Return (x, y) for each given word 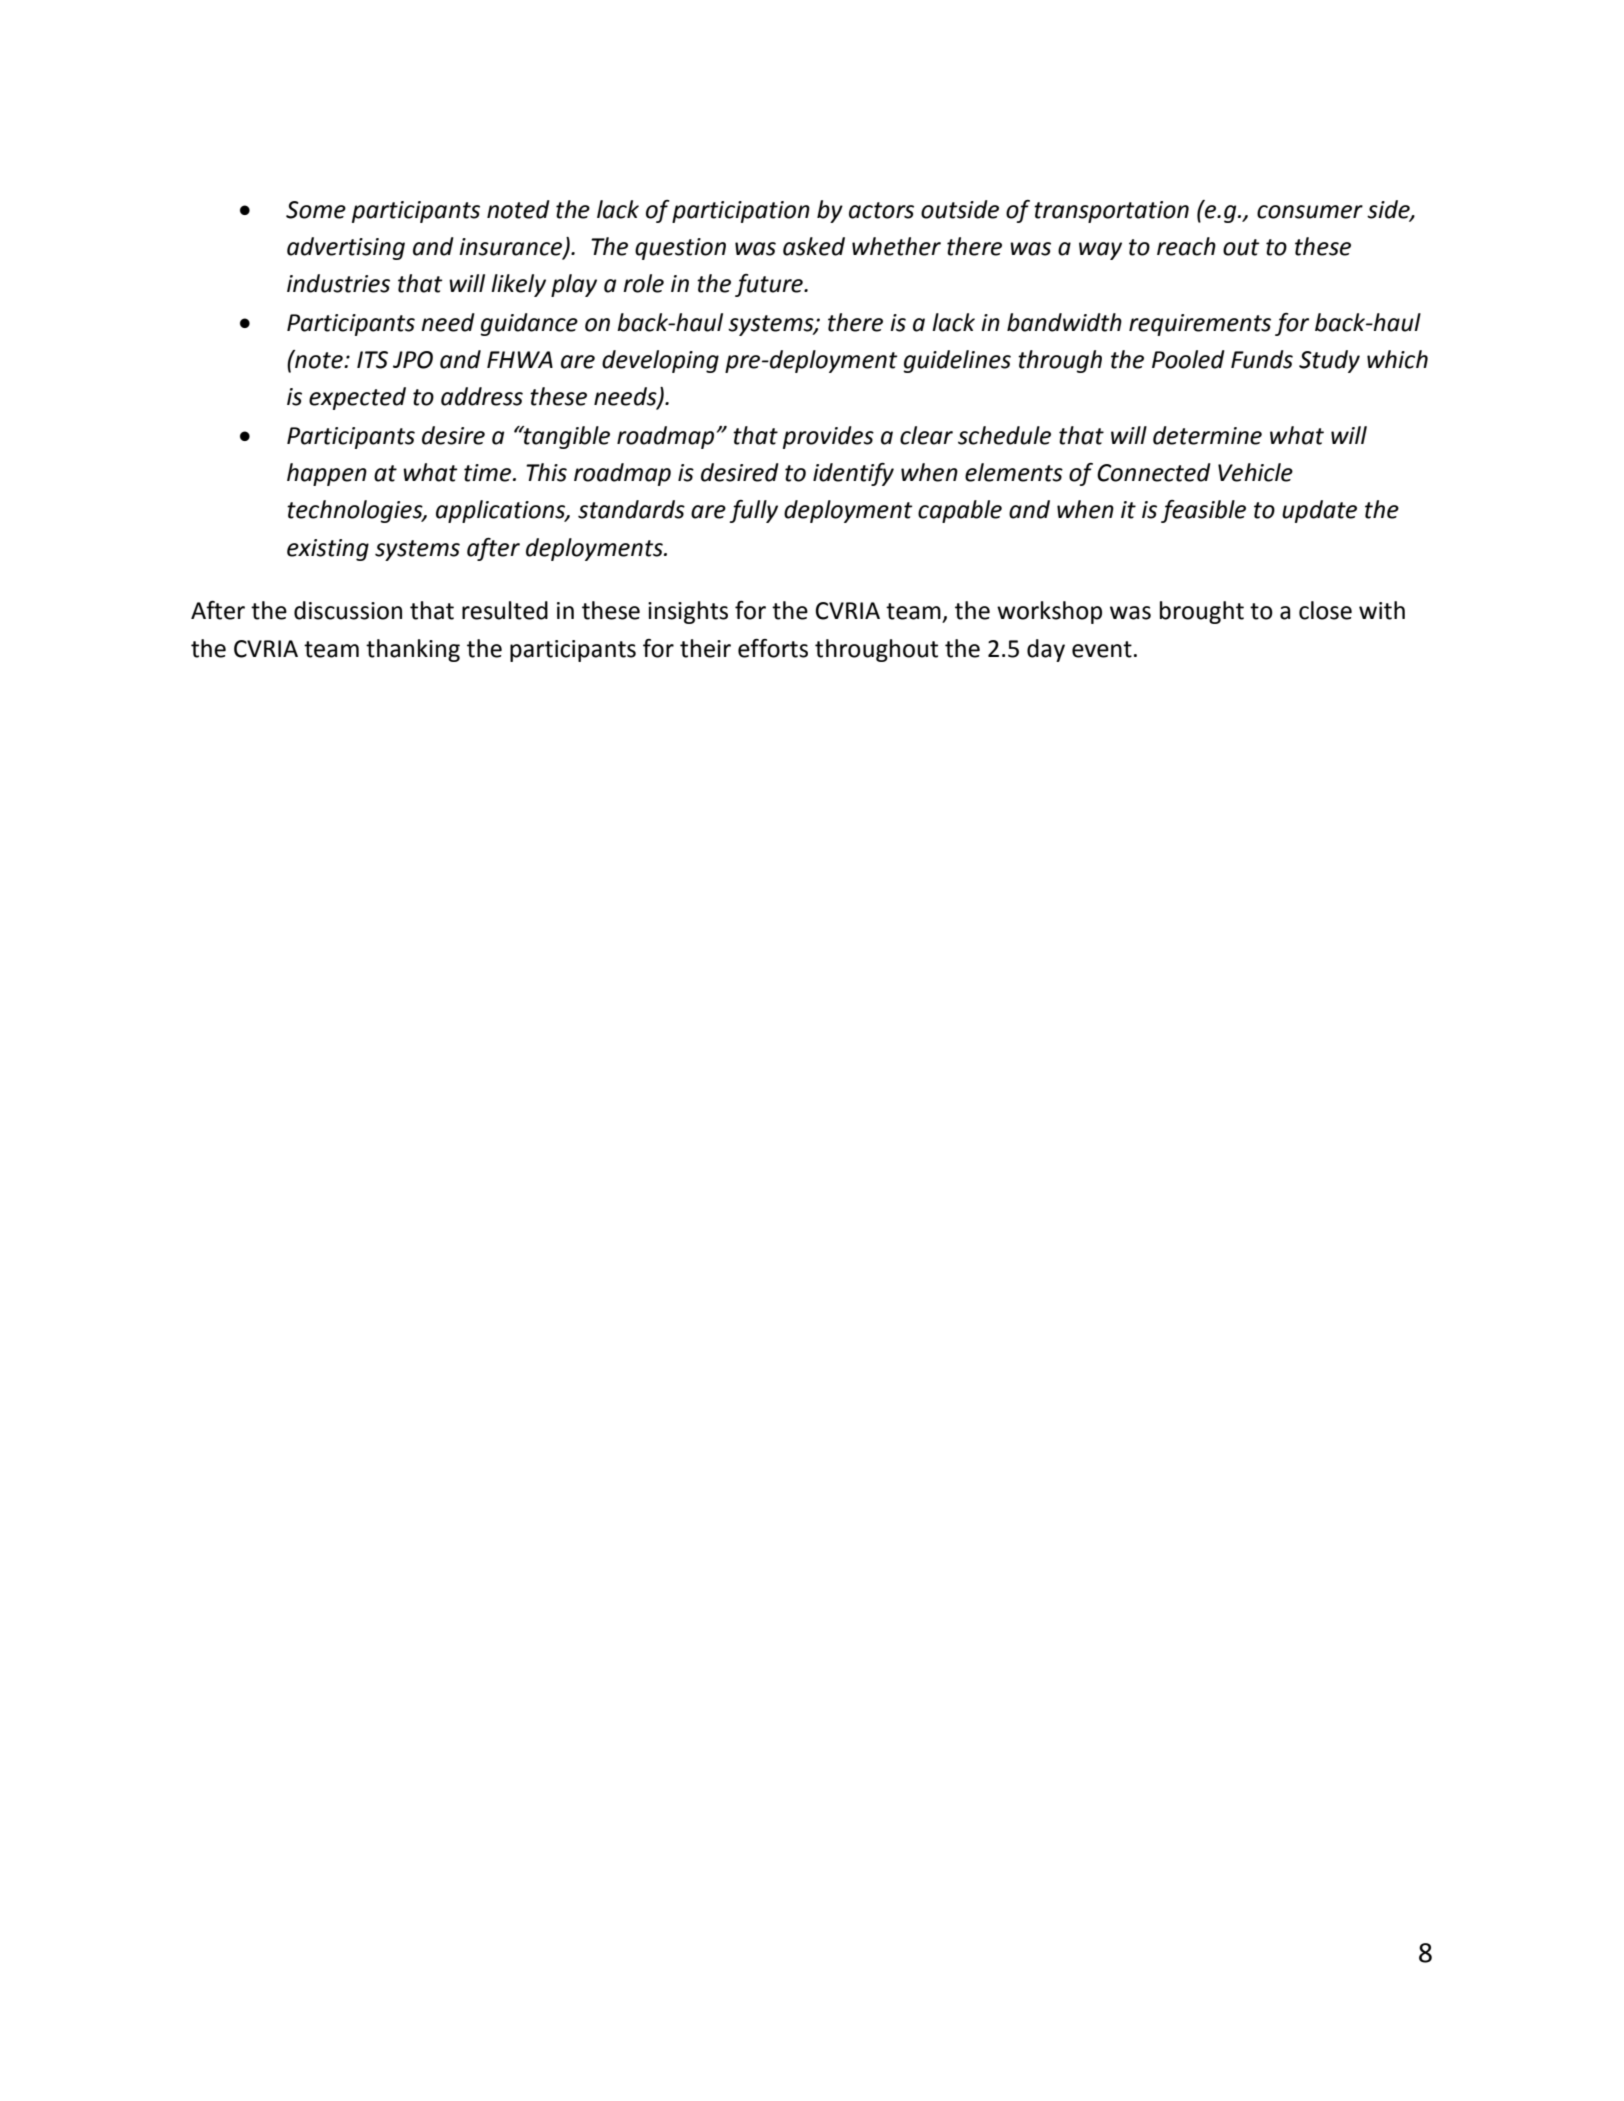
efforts (773, 648)
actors (881, 210)
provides (828, 437)
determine (1207, 435)
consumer (1310, 212)
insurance (512, 247)
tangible (566, 437)
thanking (413, 650)
